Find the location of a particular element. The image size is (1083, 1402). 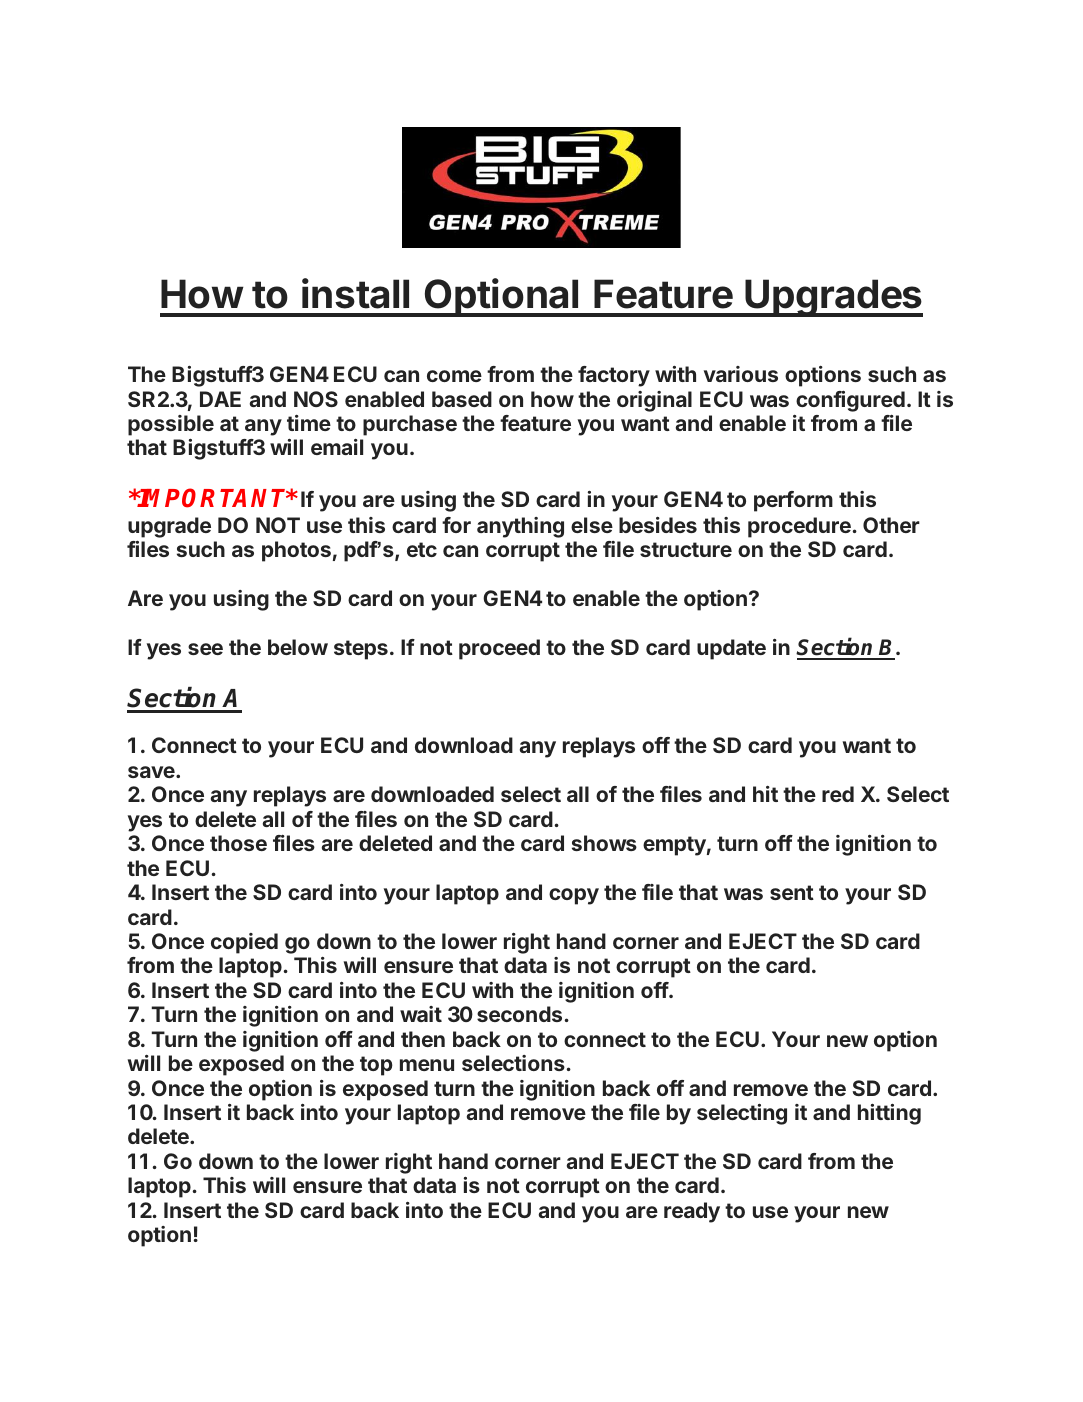

ready is located at coordinates (692, 1212).
